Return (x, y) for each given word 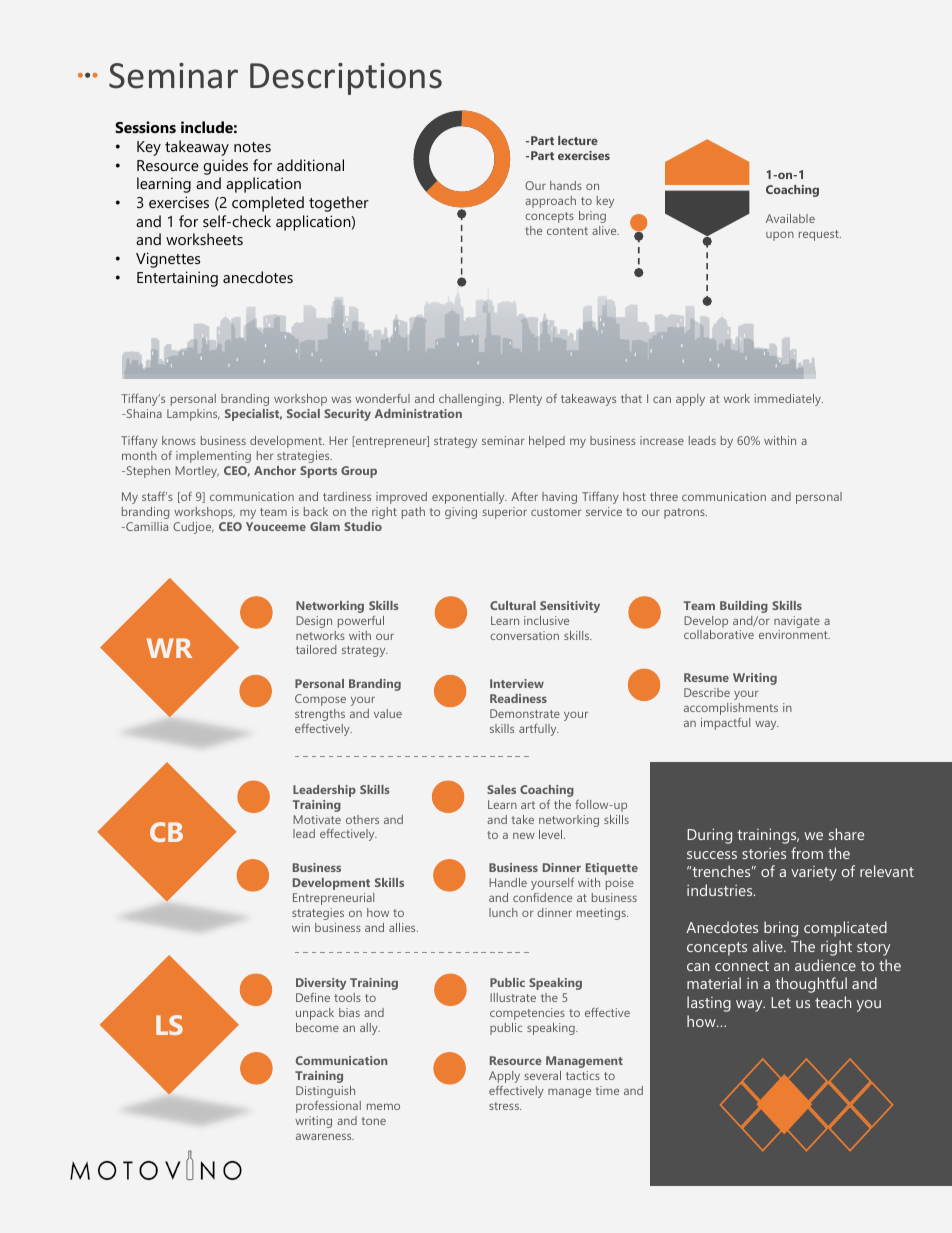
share (846, 834)
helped (547, 442)
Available (790, 218)
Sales (501, 789)
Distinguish (325, 1092)
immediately (789, 400)
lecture (578, 140)
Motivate (317, 819)
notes (252, 147)
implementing (213, 457)
